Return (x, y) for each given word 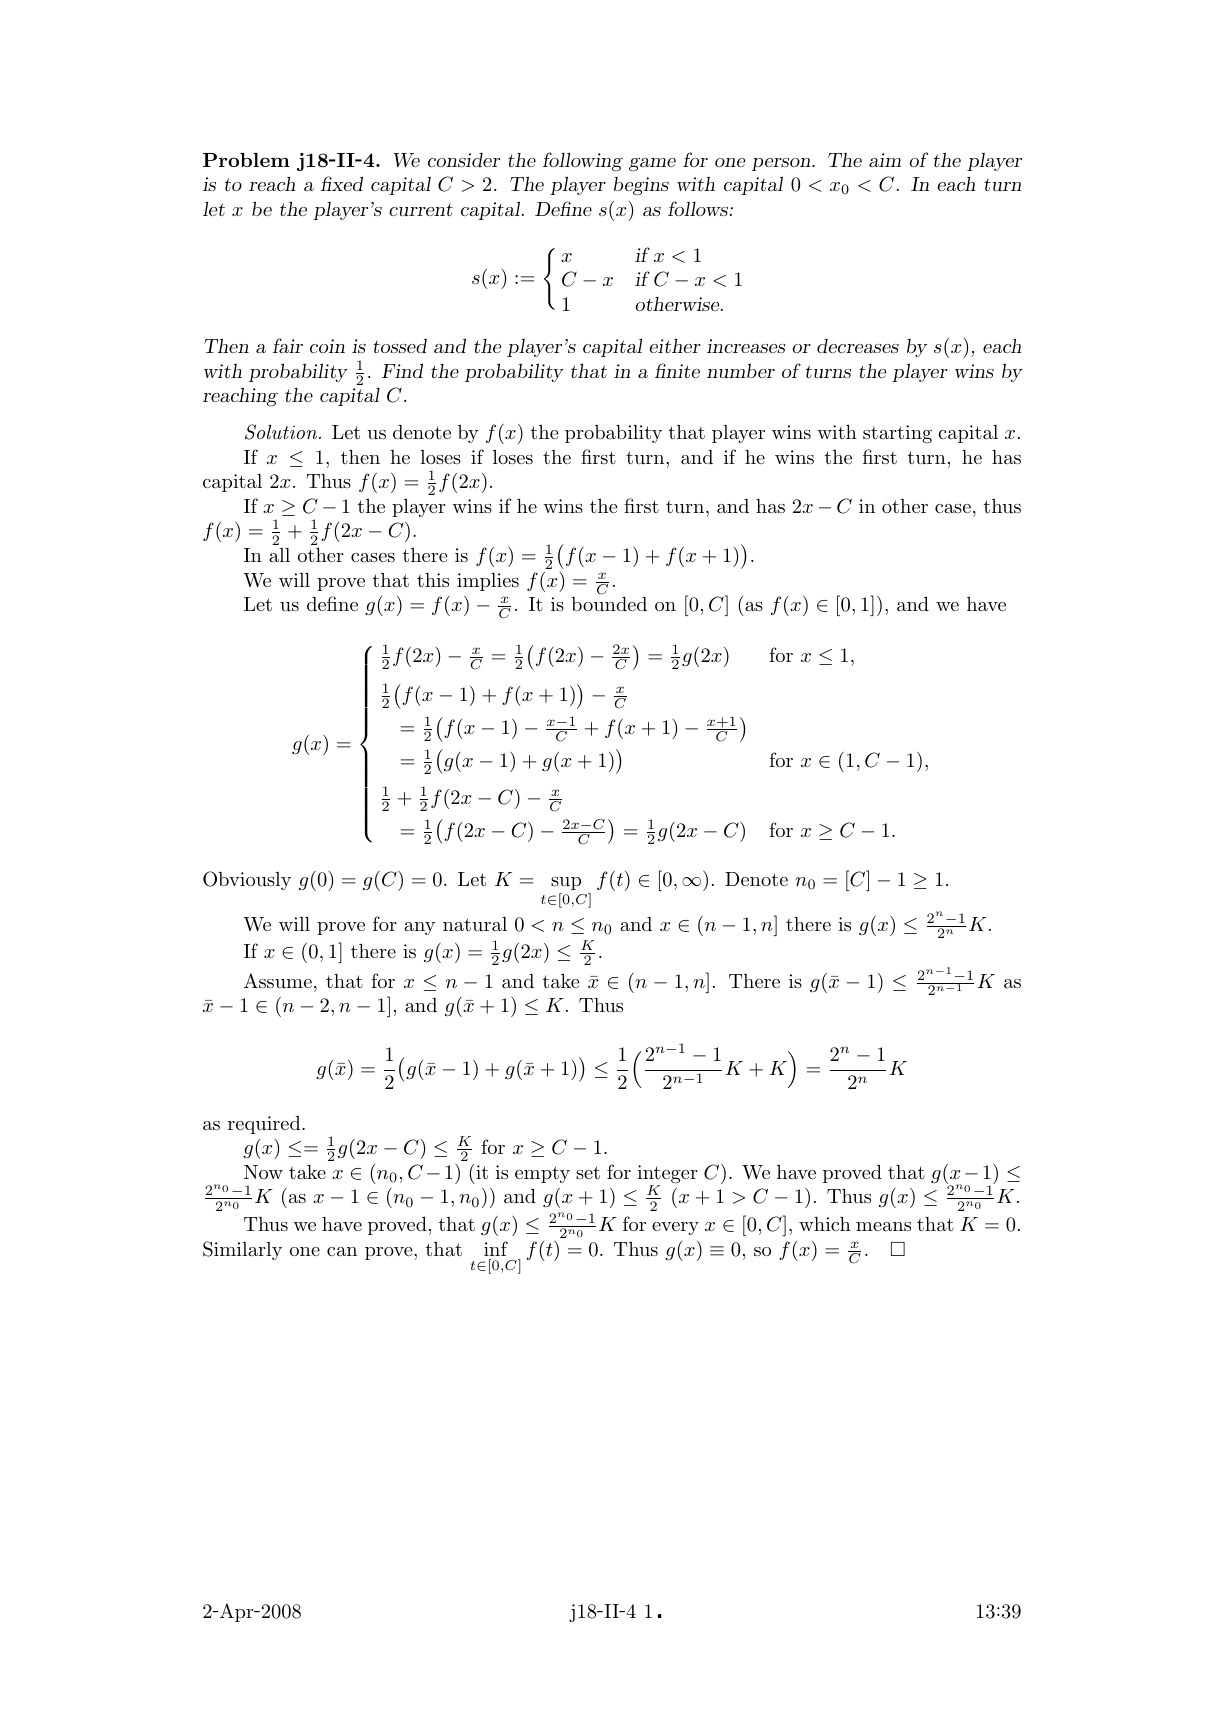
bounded (609, 604)
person (782, 164)
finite (677, 370)
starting (897, 434)
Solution (282, 432)
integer (667, 1175)
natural (475, 924)
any (419, 928)
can (342, 1251)
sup (566, 883)
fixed (342, 183)
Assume (278, 980)
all (279, 555)
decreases (858, 346)
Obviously (247, 880)
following (583, 161)
